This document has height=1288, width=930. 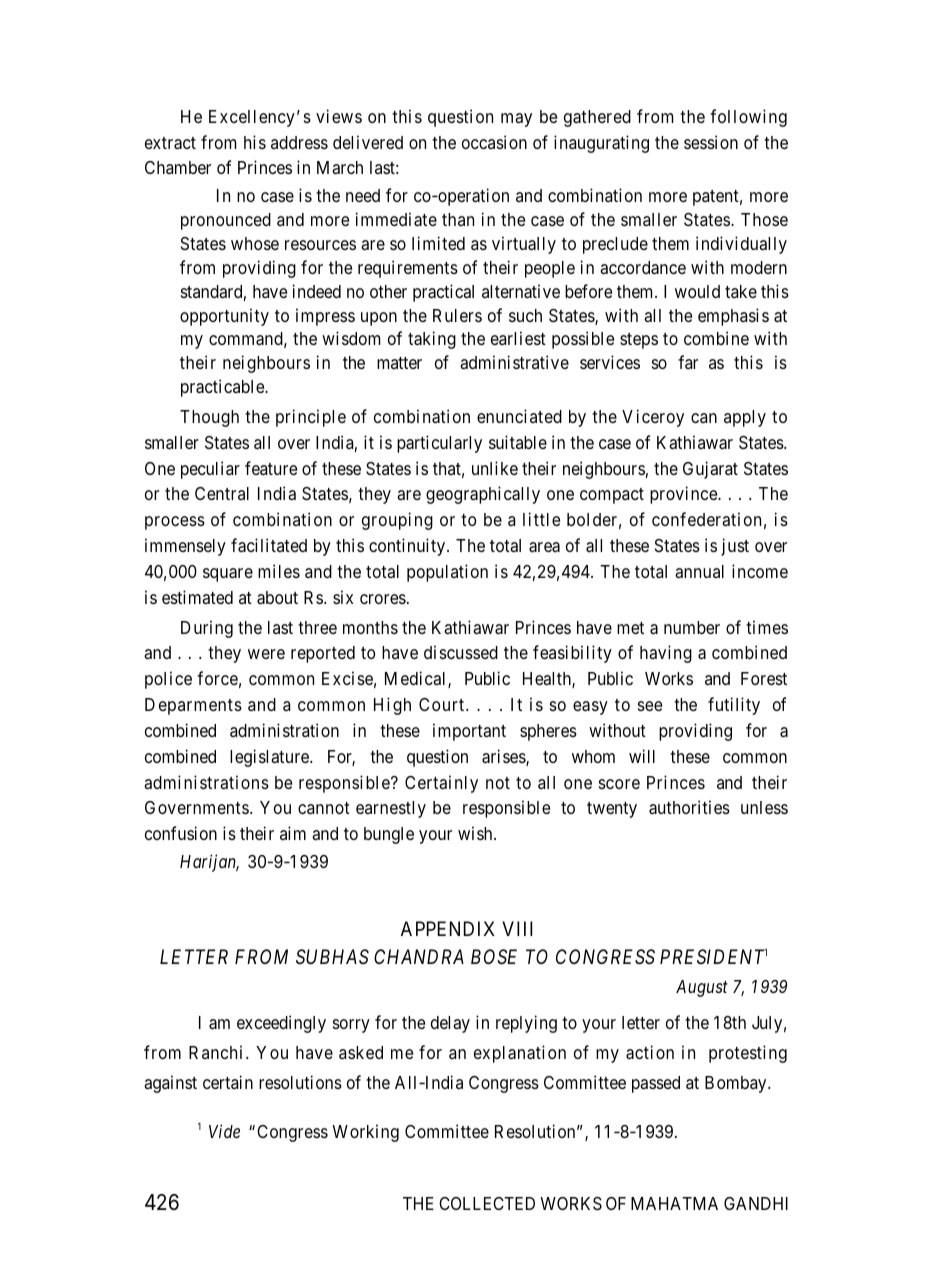 I want to click on discussed, so click(x=461, y=652).
